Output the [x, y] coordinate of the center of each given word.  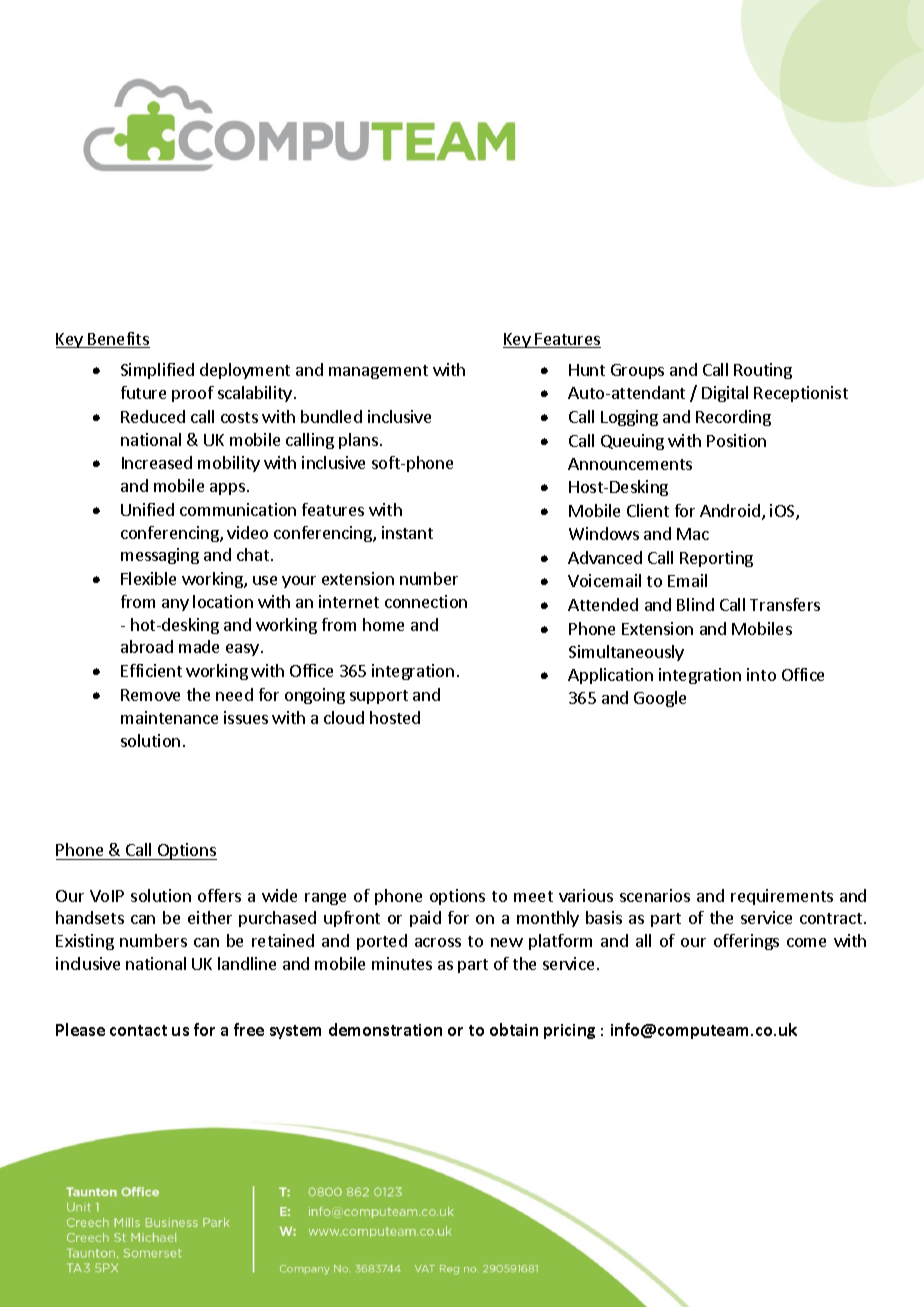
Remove [150, 695]
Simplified [157, 371]
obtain [514, 1029]
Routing [763, 371]
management [378, 372]
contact [138, 1030]
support [379, 697]
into [761, 674]
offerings [746, 942]
